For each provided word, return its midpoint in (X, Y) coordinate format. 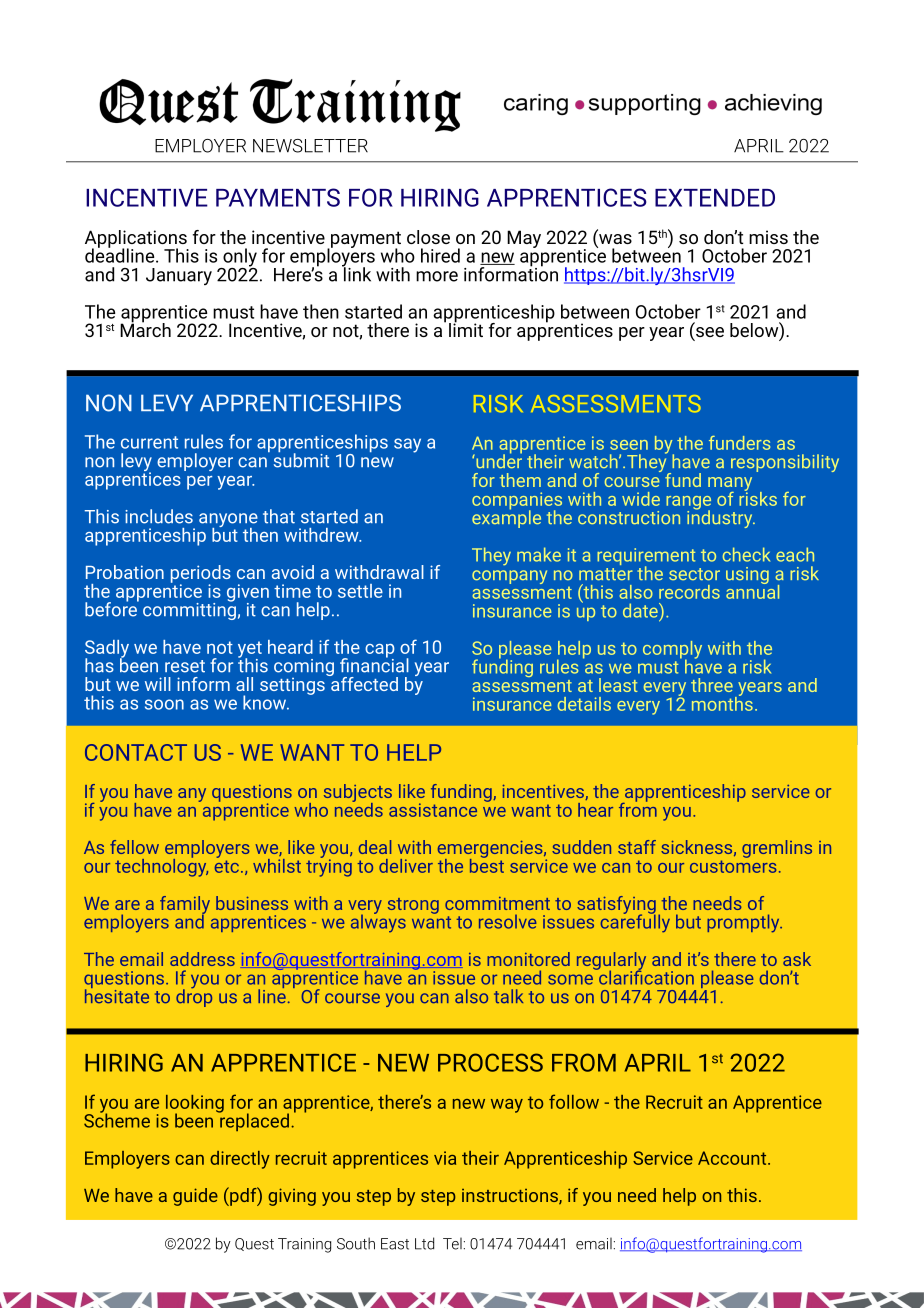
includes (159, 516)
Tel (452, 1244)
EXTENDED (715, 198)
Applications (137, 240)
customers (733, 866)
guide (195, 1197)
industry (721, 518)
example (506, 518)
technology (161, 866)
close (428, 237)
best (487, 864)
